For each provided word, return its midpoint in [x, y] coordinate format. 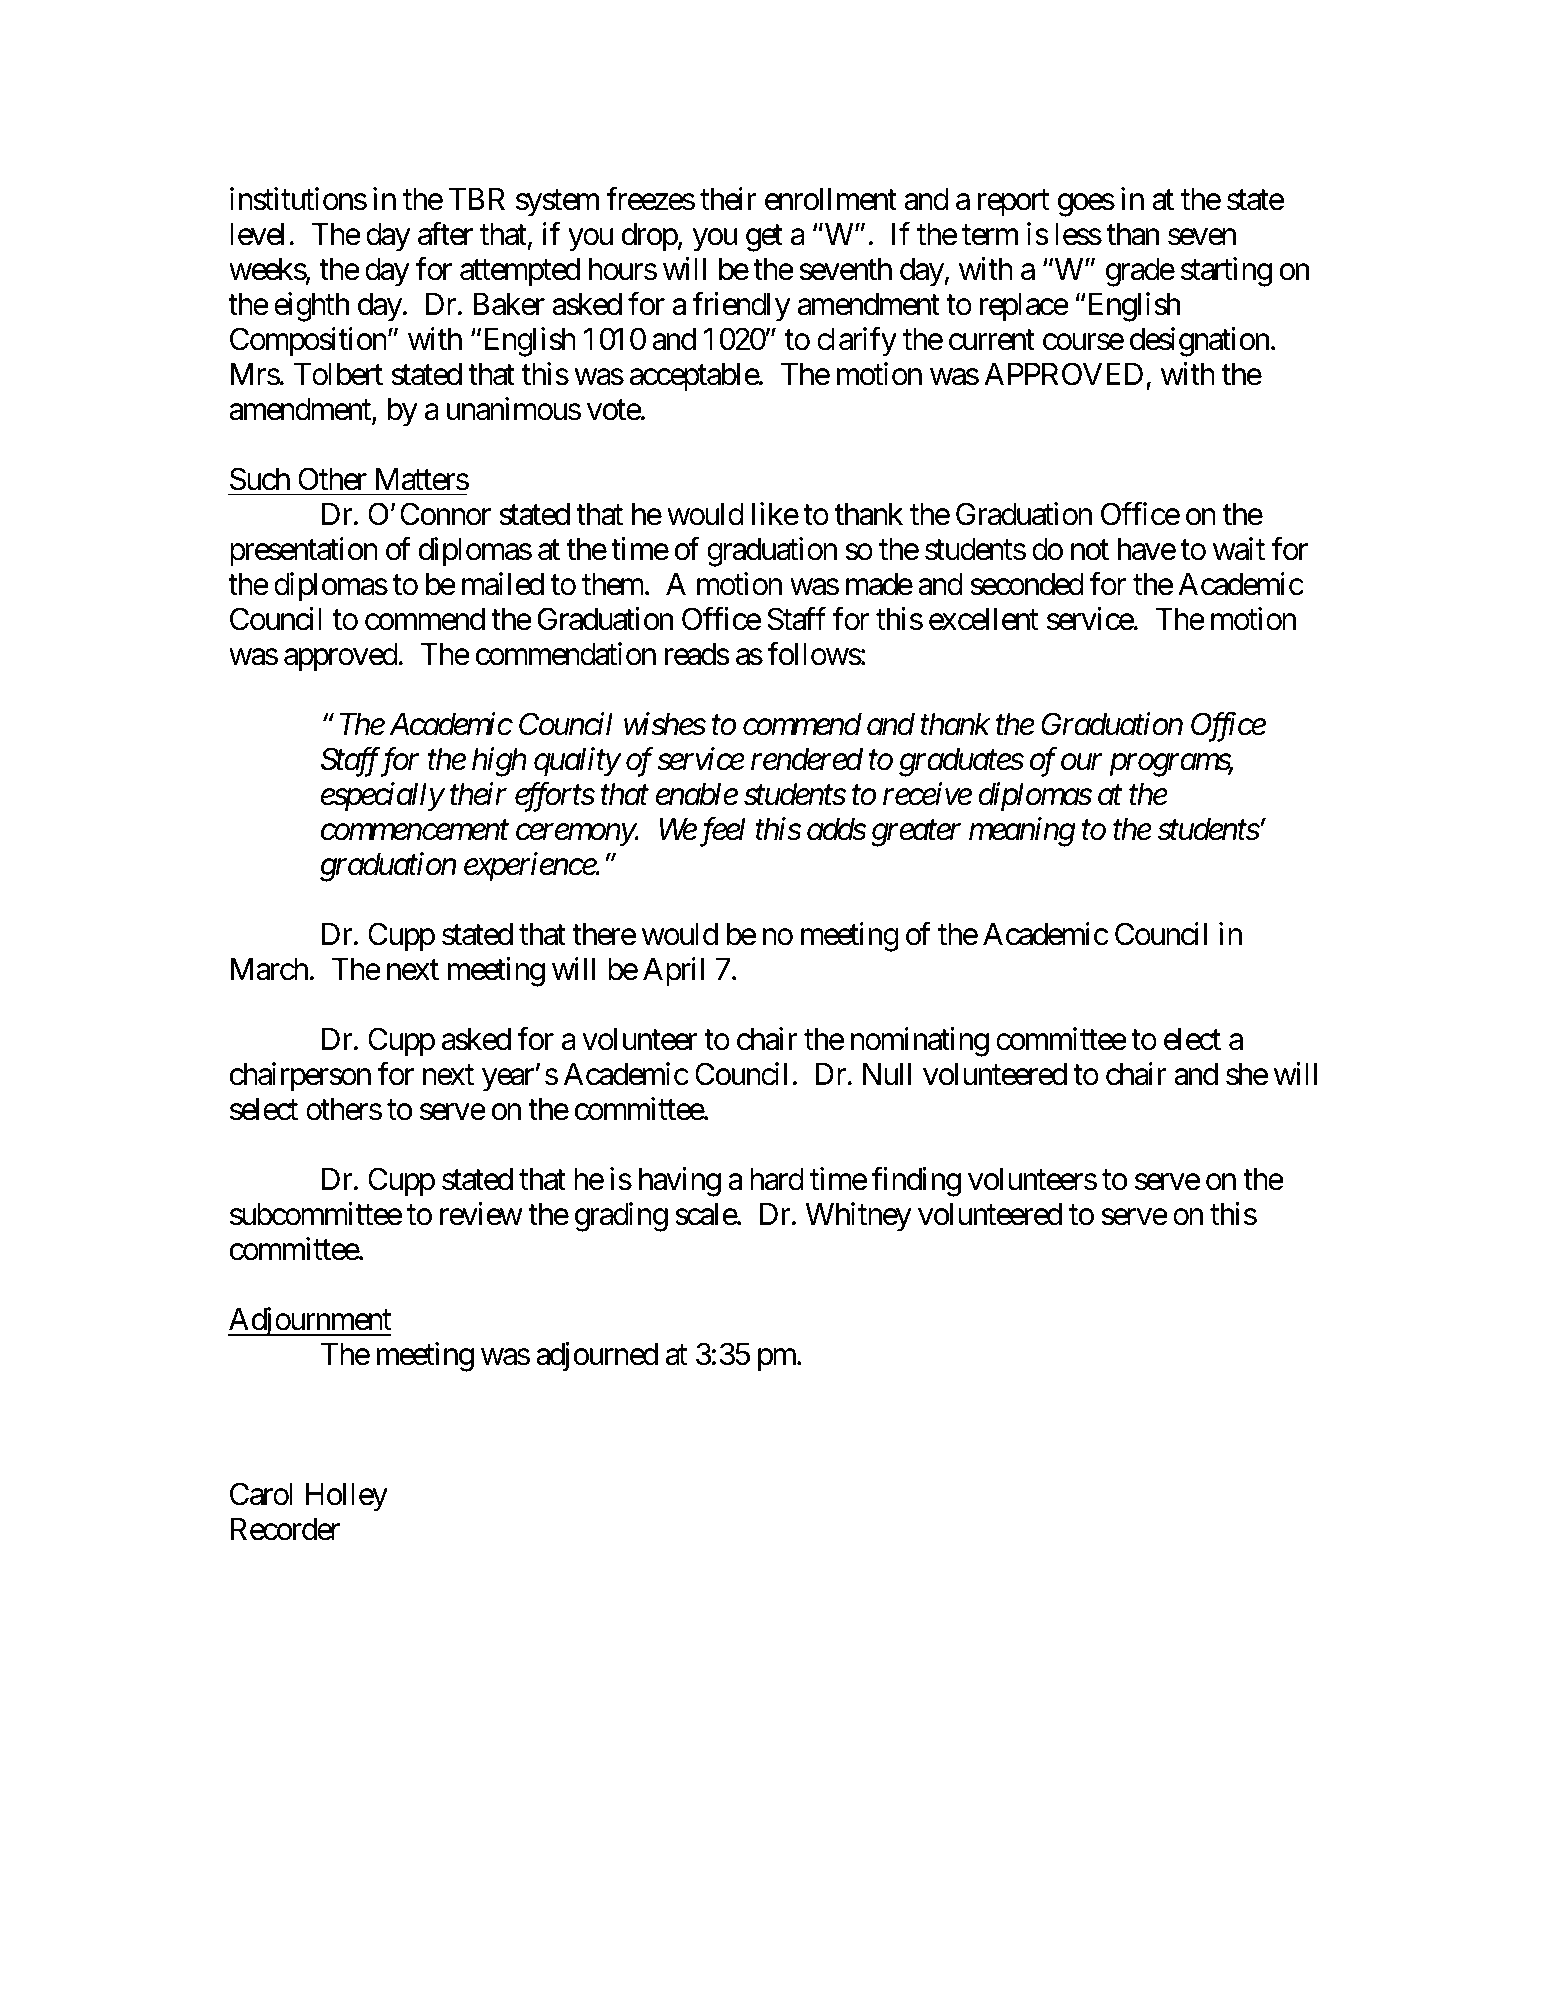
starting [1226, 272]
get [764, 238]
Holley [347, 1497]
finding [916, 1182]
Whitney [858, 1217]
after [445, 234]
